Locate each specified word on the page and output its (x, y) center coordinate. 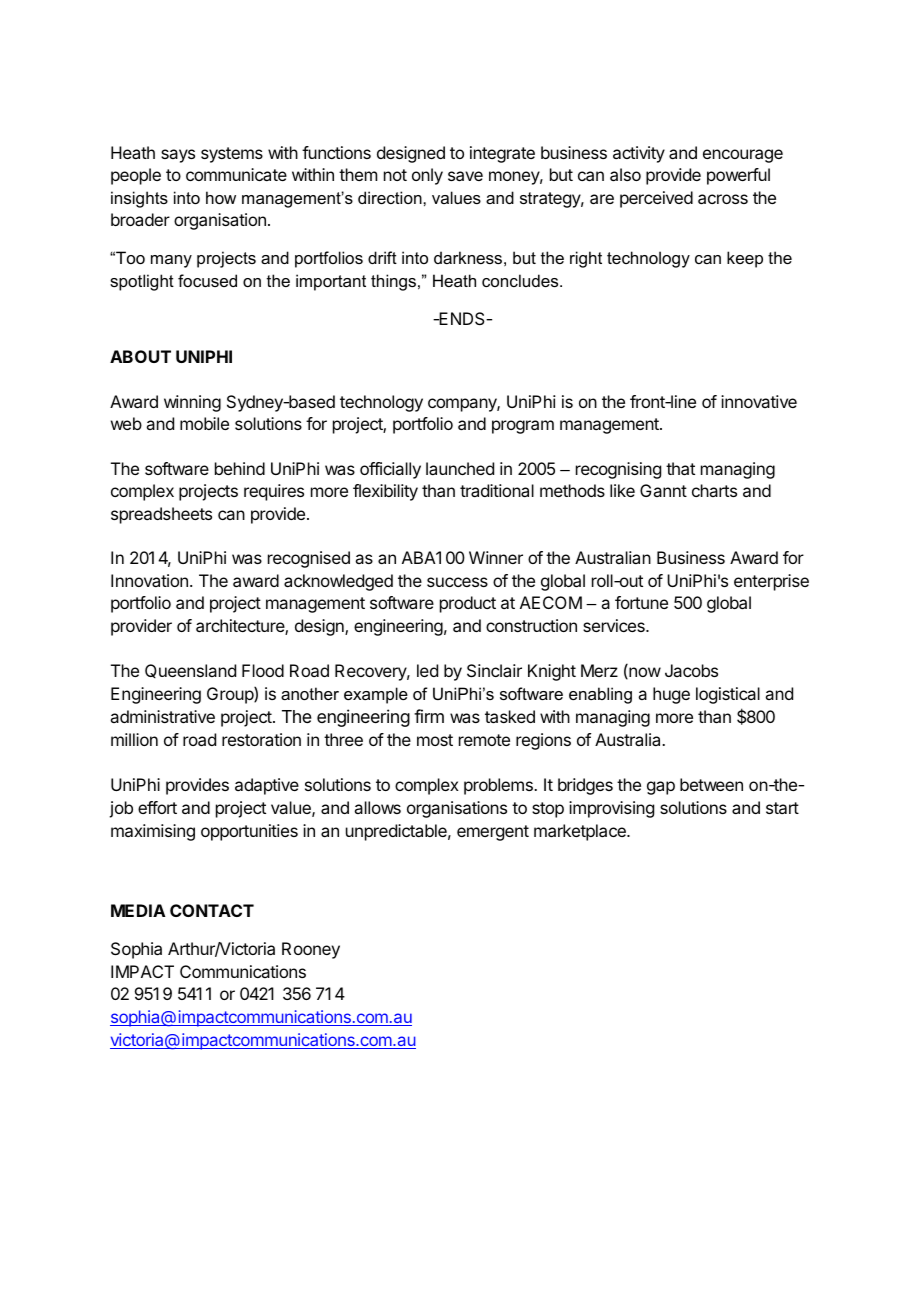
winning (192, 403)
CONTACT (212, 910)
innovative (759, 401)
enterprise (771, 582)
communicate (236, 174)
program (523, 427)
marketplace (581, 832)
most (435, 740)
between (711, 784)
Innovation (149, 580)
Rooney (311, 950)
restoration (261, 739)
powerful (738, 176)
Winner (496, 557)
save (465, 176)
